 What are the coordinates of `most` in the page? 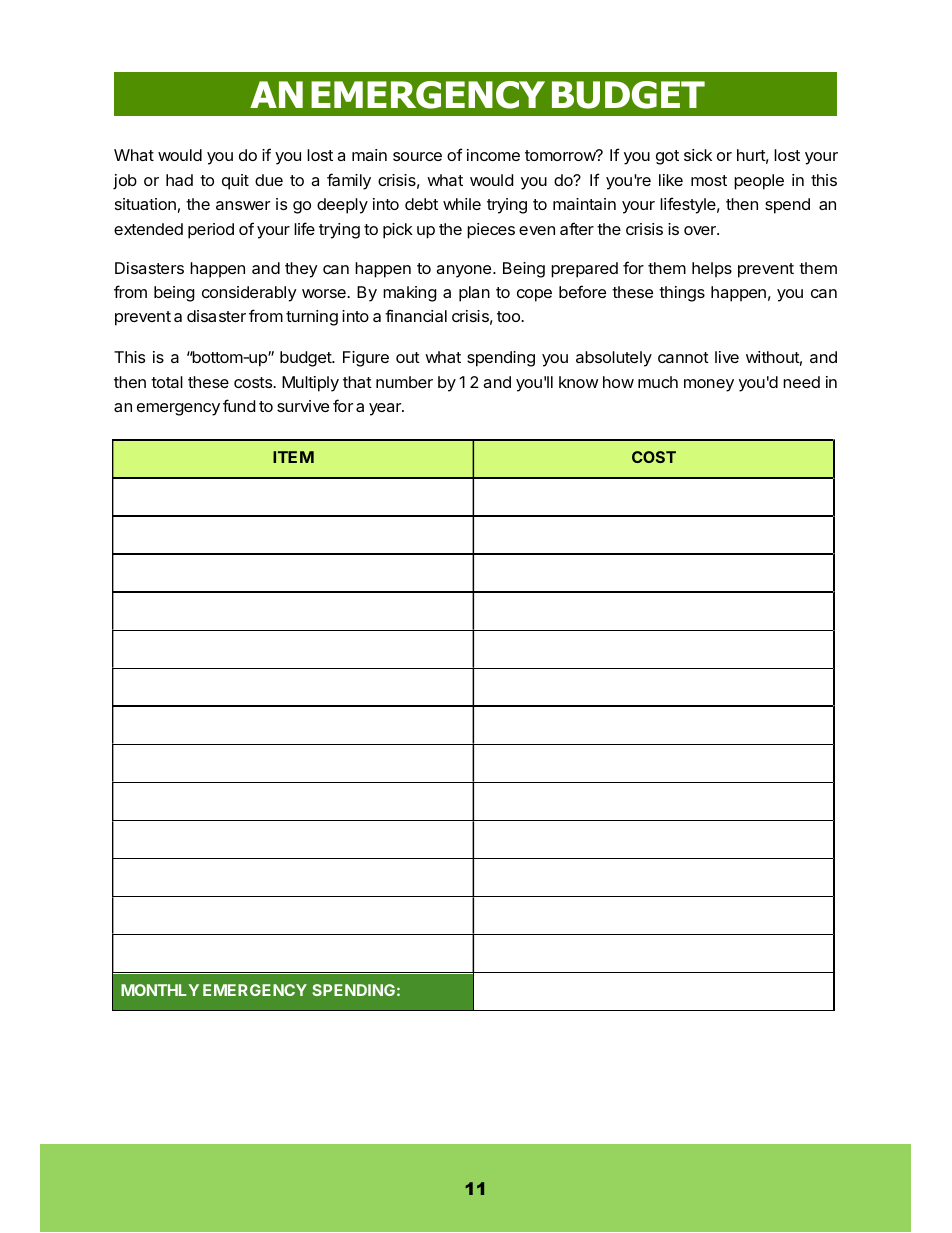 It's located at (709, 180).
